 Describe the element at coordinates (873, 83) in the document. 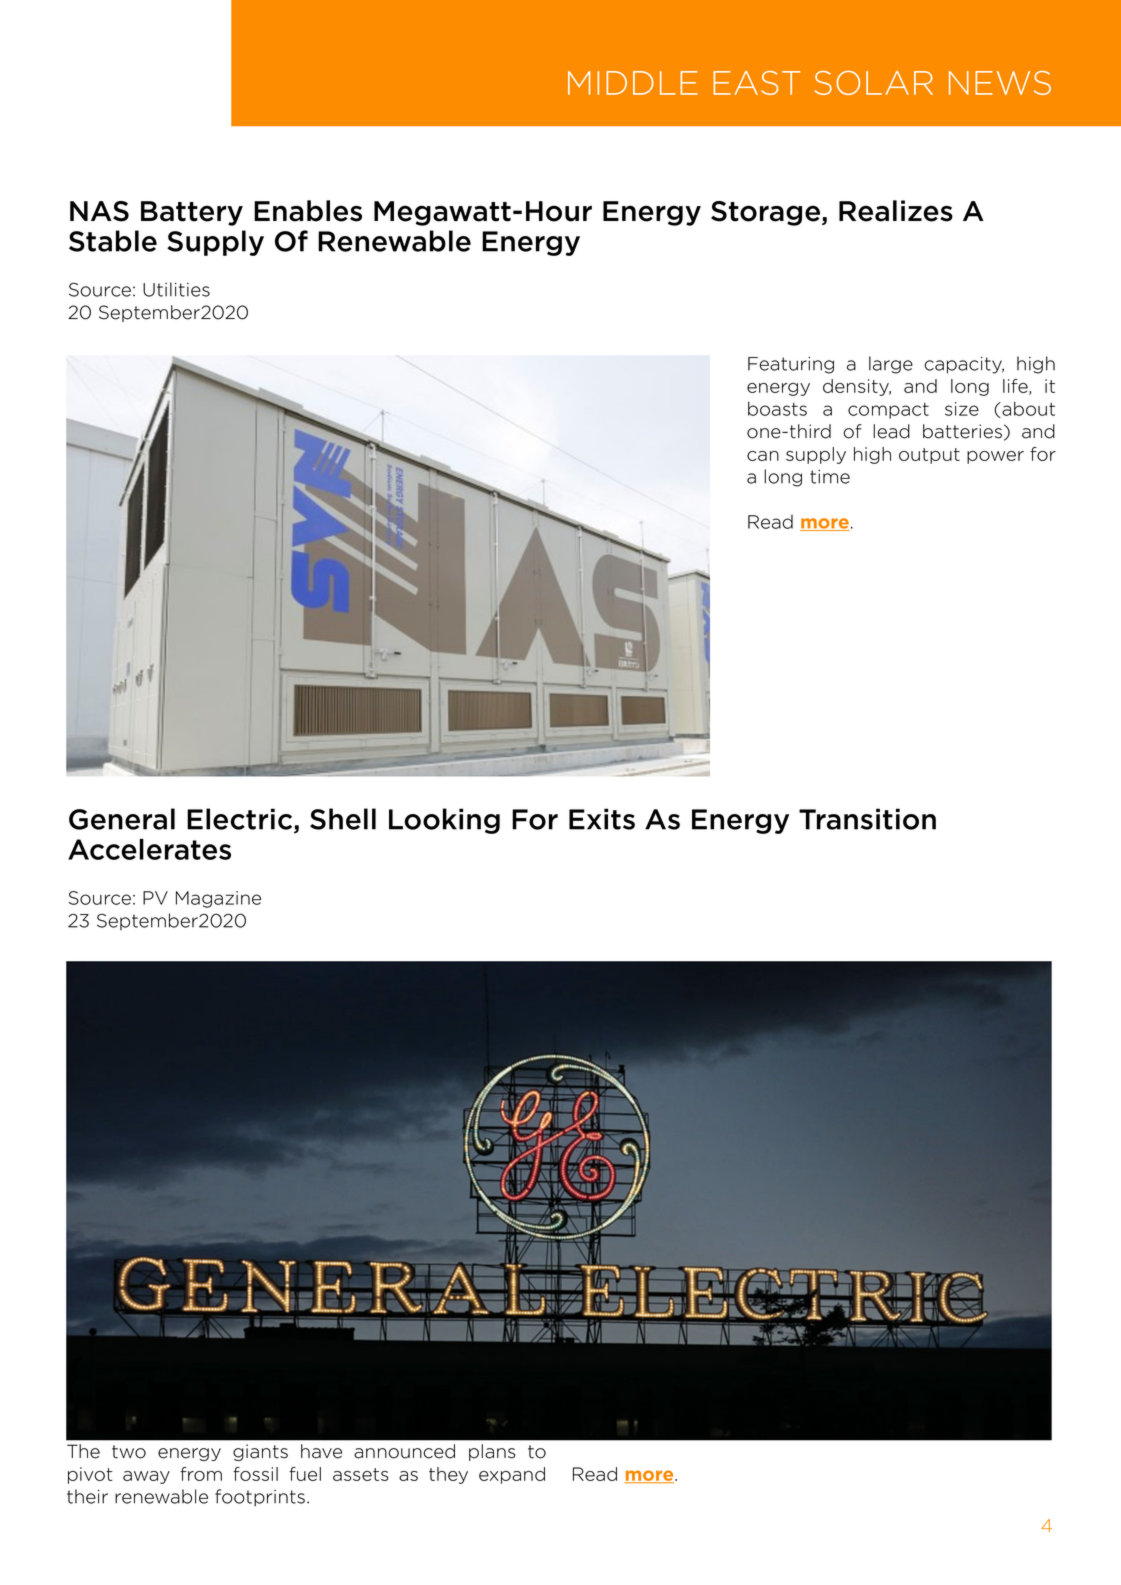

I see `SOLAR` at that location.
